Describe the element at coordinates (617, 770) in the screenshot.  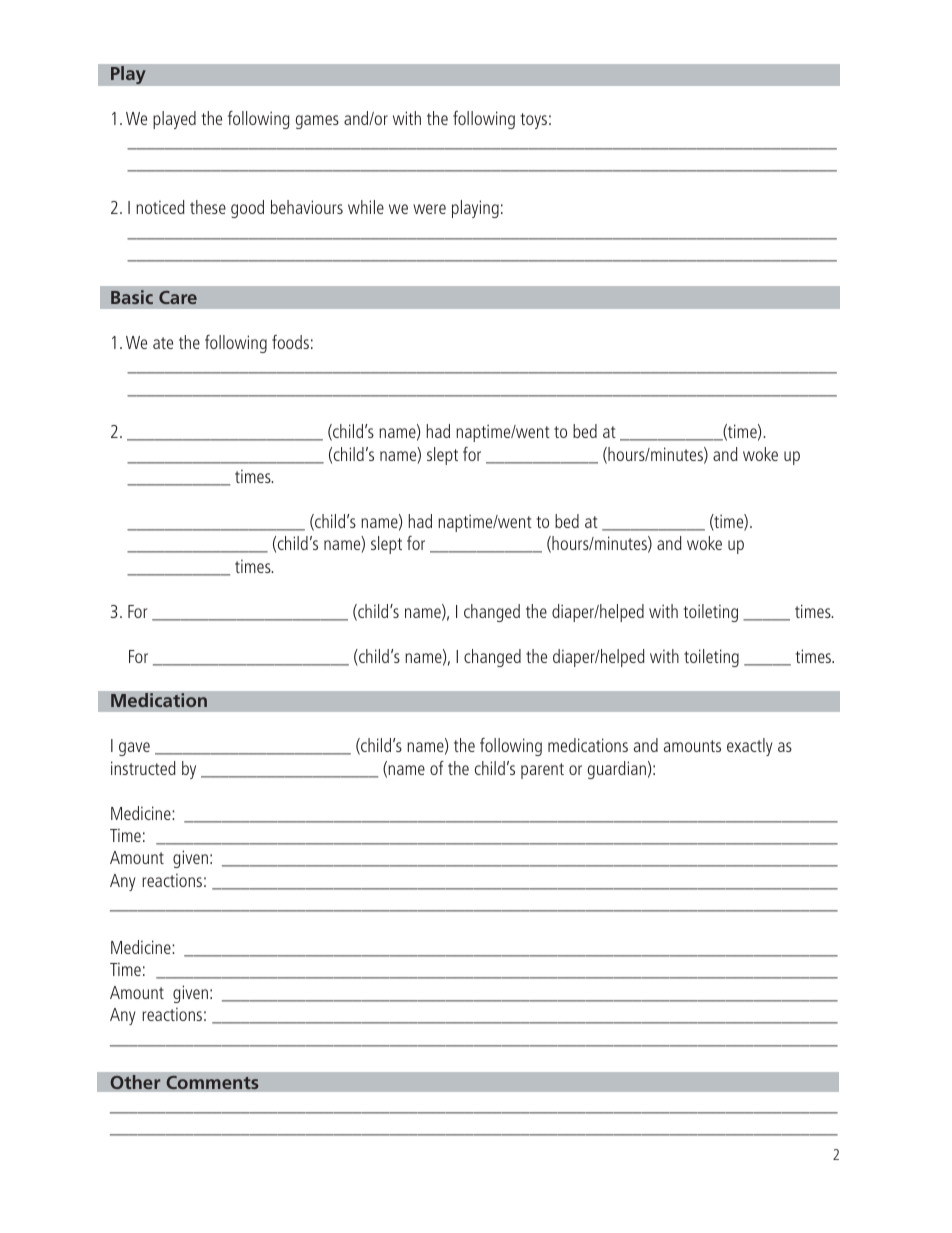
I see `guardian` at that location.
